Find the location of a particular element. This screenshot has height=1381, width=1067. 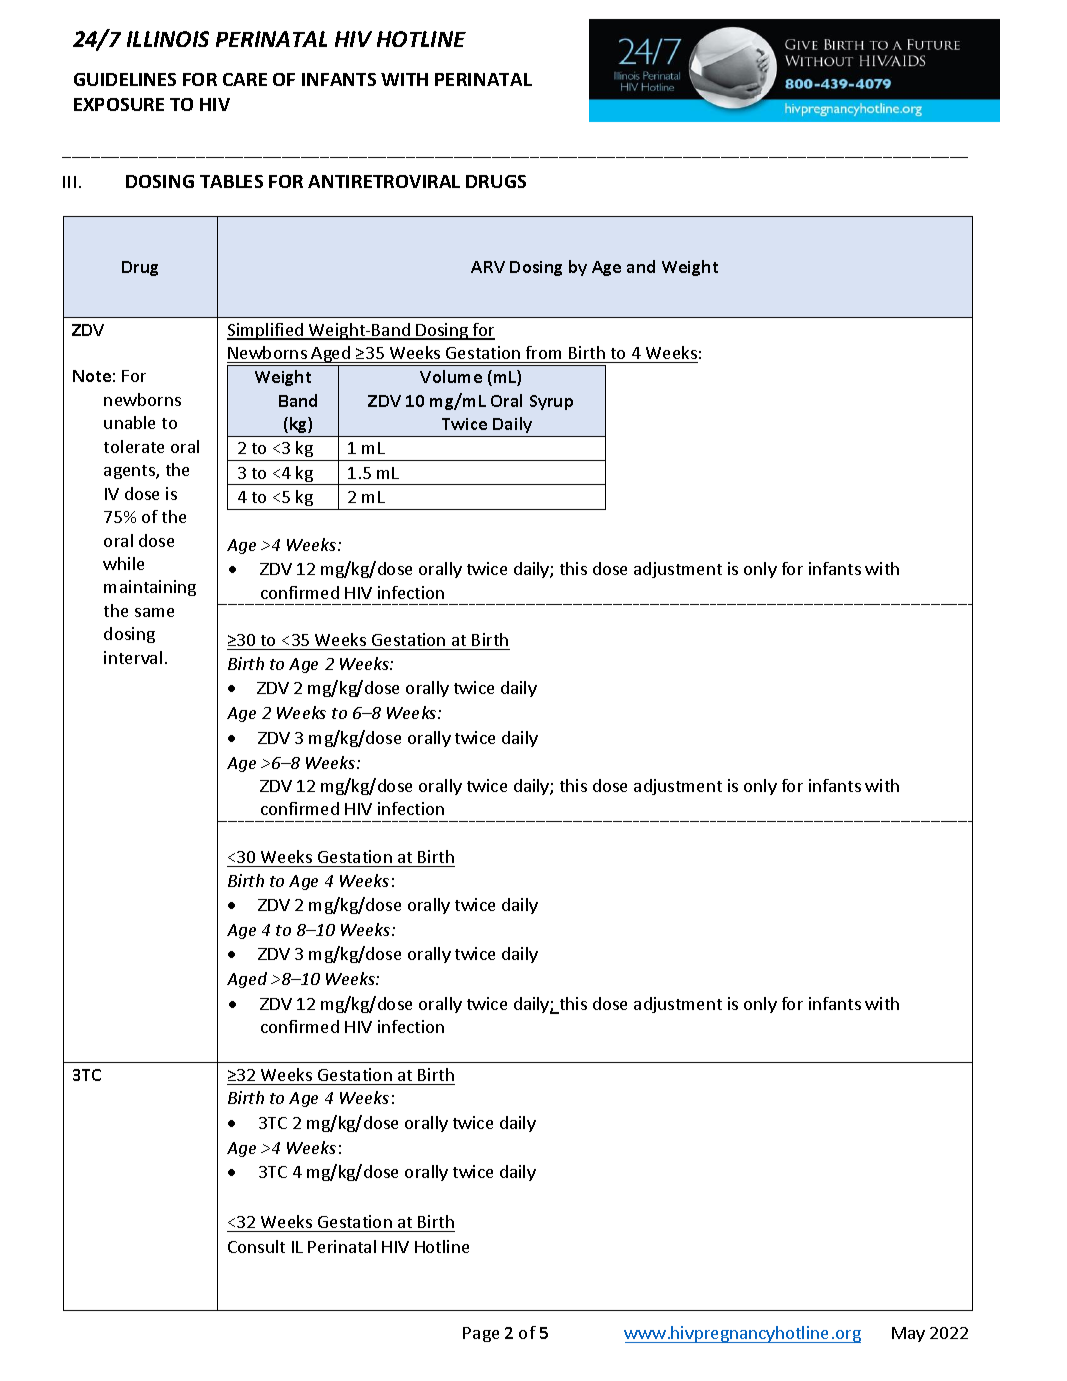

Consult is located at coordinates (256, 1246).
